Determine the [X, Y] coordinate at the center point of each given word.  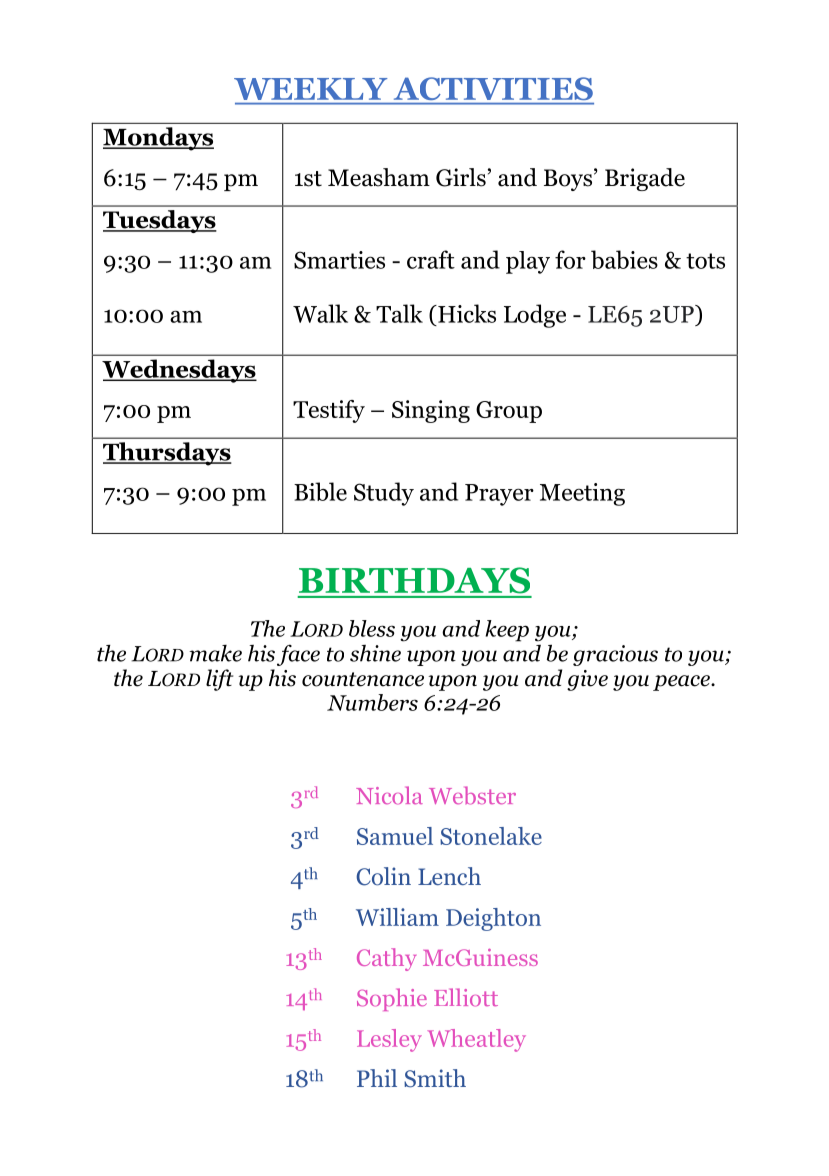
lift [219, 680]
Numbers [372, 702]
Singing [431, 411]
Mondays [158, 139]
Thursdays [167, 454]
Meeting [582, 494]
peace [682, 683]
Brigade [645, 179]
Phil [377, 1078]
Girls [461, 177]
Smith [435, 1078]
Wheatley [476, 1040]
